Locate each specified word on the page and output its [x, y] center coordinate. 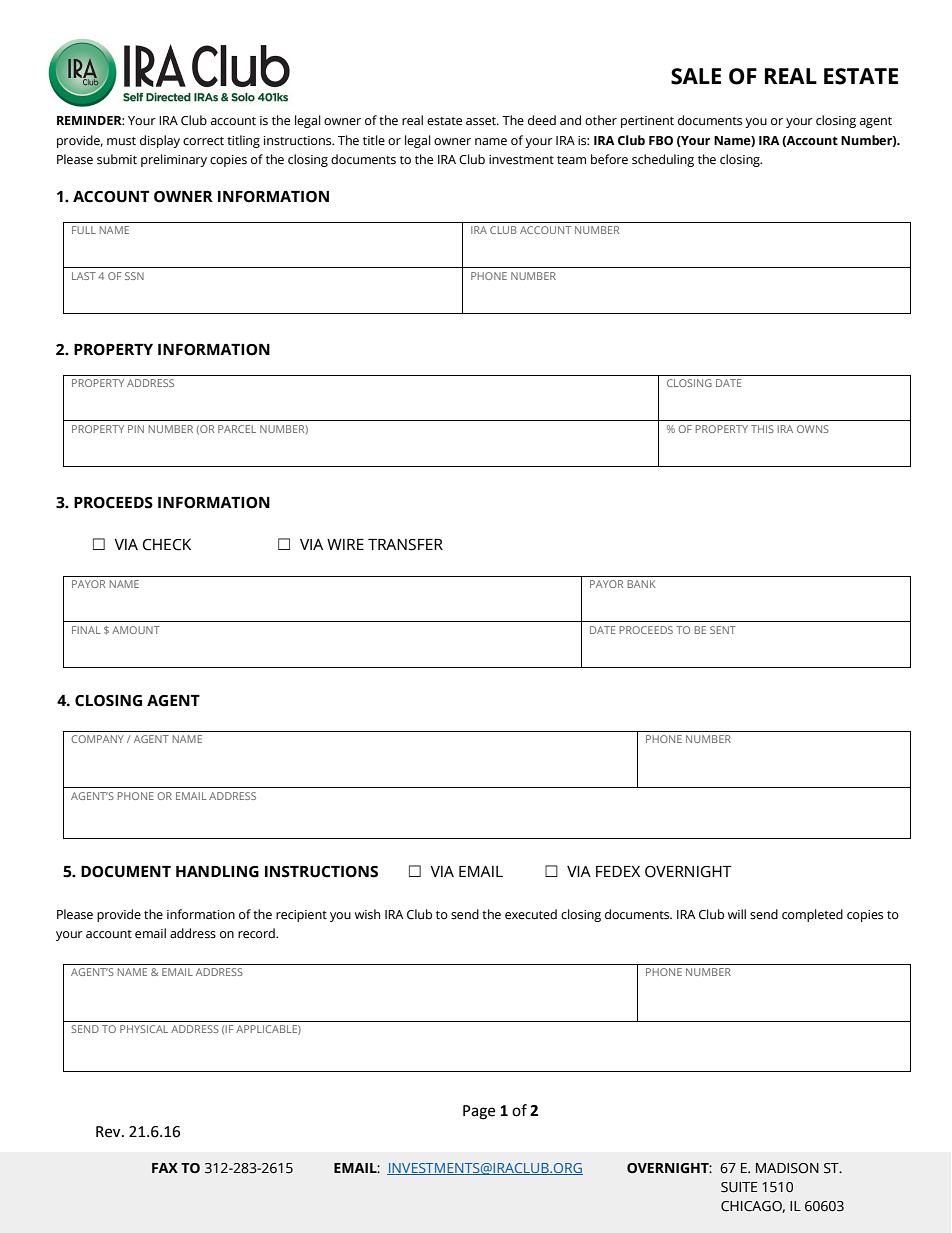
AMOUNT [136, 630]
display [160, 141]
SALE [696, 76]
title [374, 140]
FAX [165, 1168]
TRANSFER [405, 545]
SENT [723, 630]
